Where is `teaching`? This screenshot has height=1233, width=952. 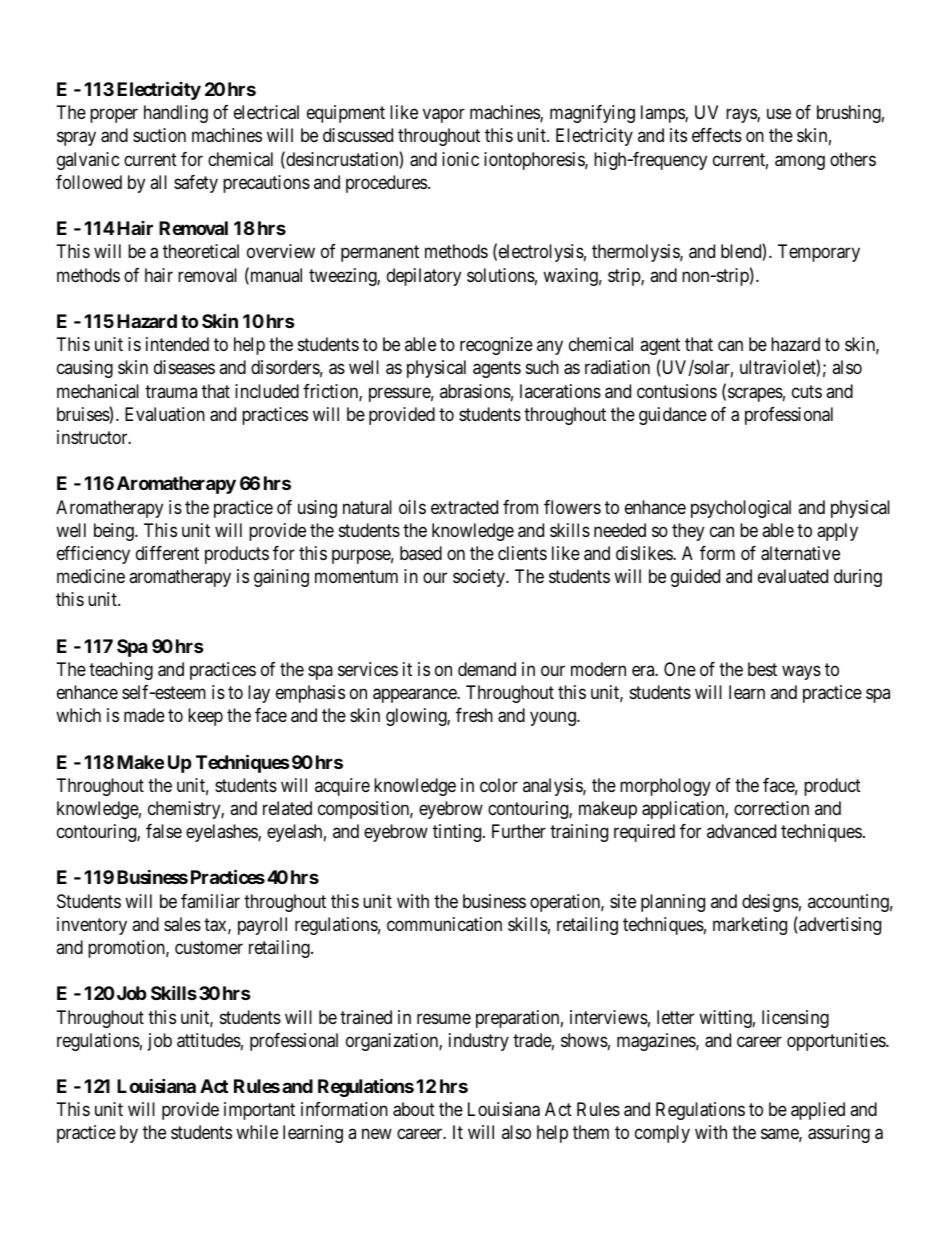 teaching is located at coordinates (121, 671).
